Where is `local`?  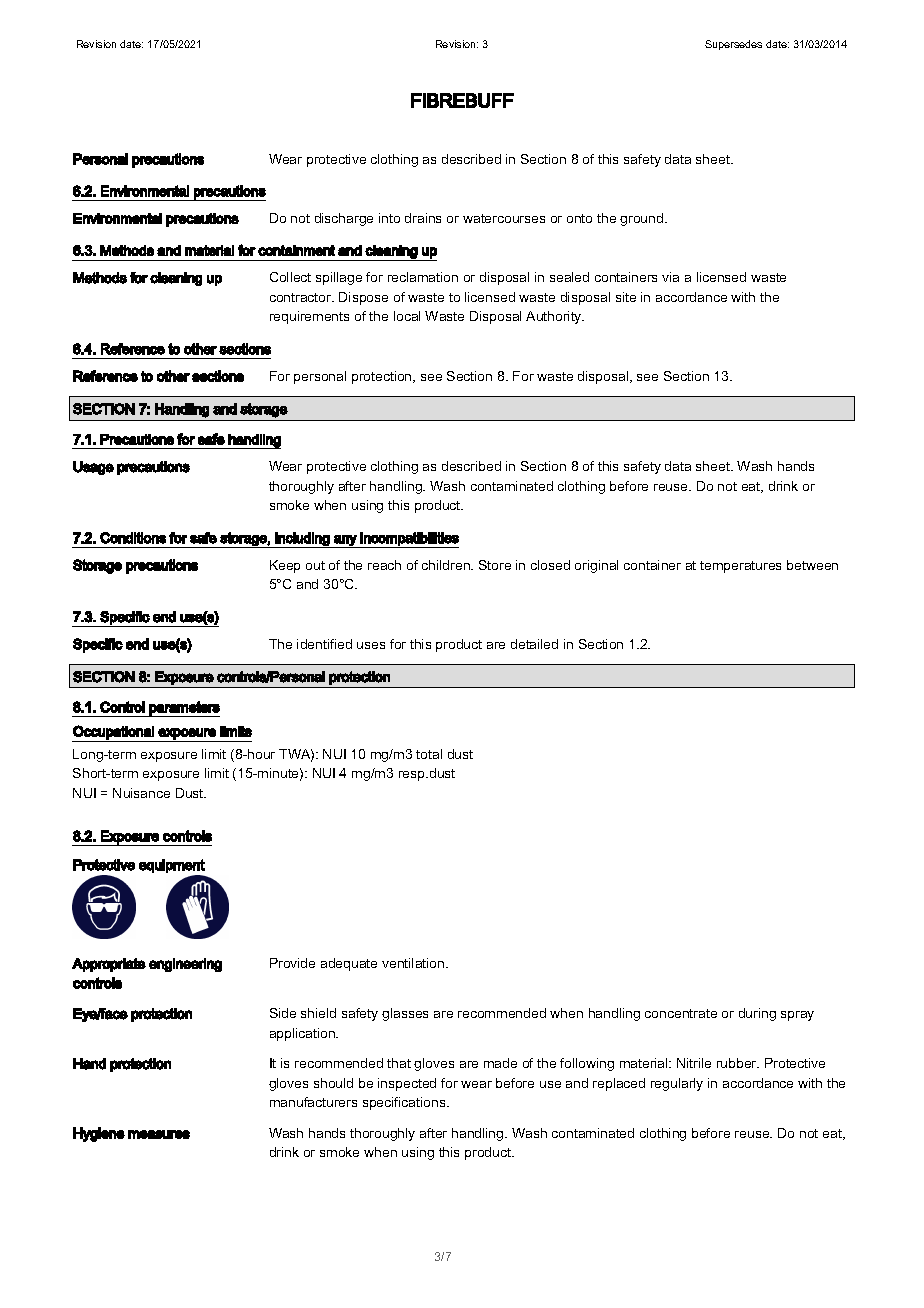
local is located at coordinates (407, 316).
